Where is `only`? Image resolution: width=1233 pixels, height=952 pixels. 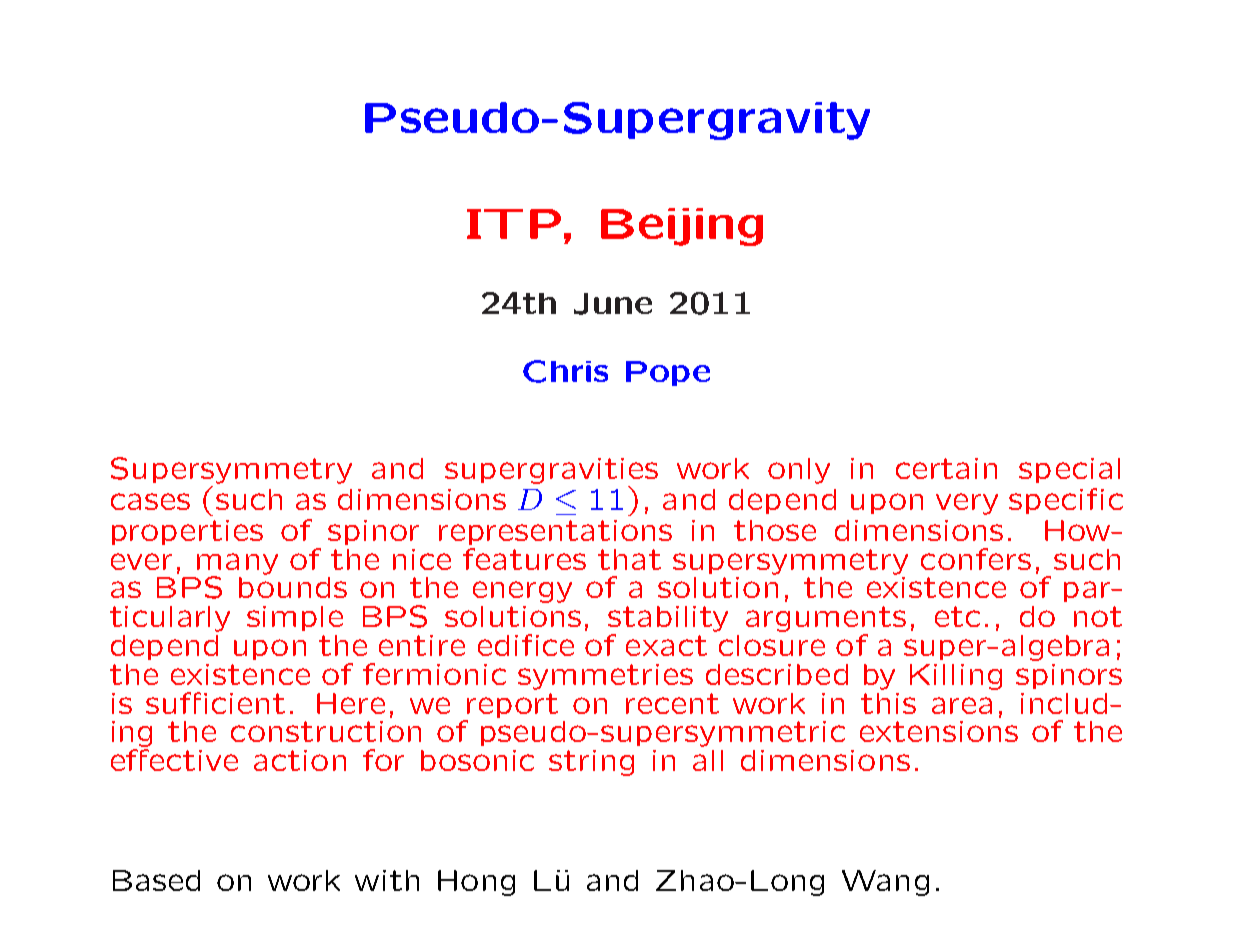
only is located at coordinates (799, 471).
